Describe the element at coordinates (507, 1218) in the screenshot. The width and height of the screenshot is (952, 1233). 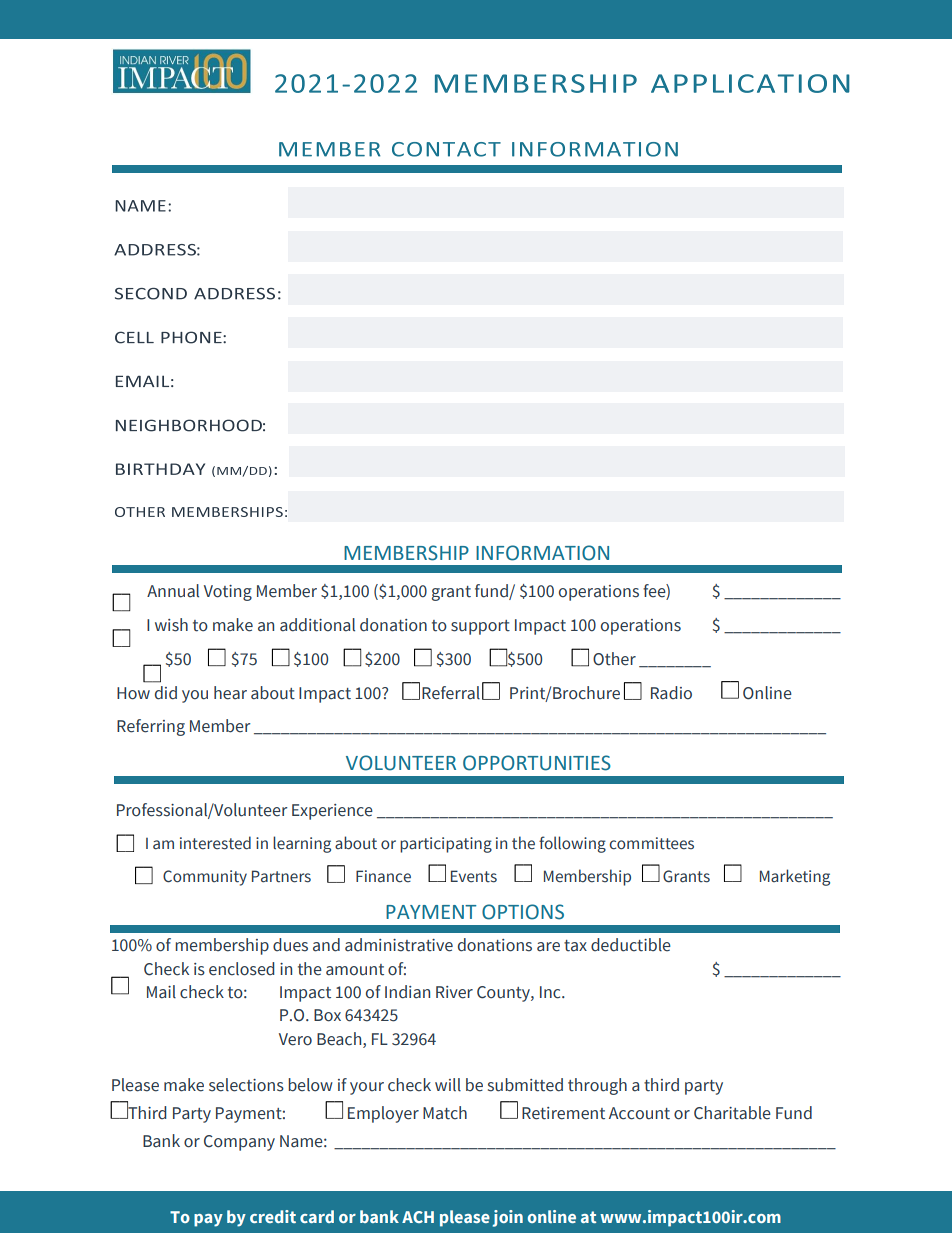
I see `join` at that location.
